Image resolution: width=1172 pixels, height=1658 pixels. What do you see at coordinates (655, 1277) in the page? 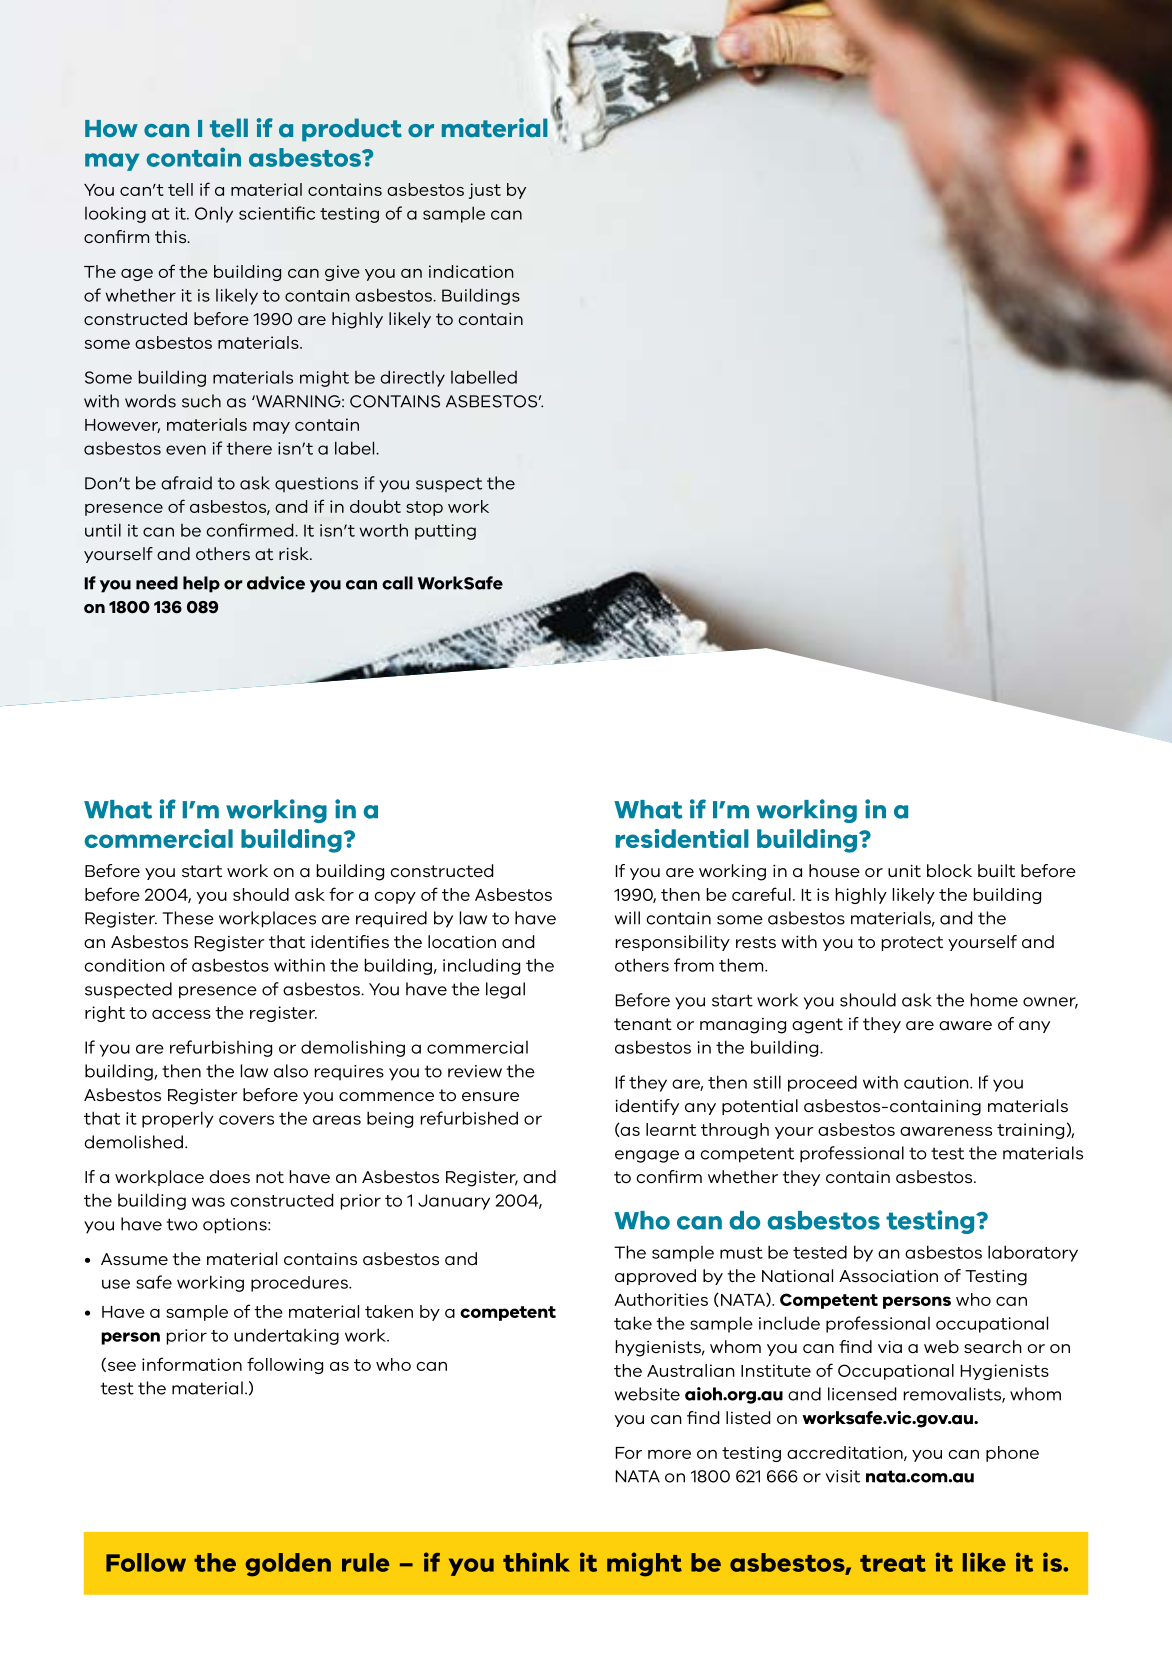
I see `approved` at bounding box center [655, 1277].
